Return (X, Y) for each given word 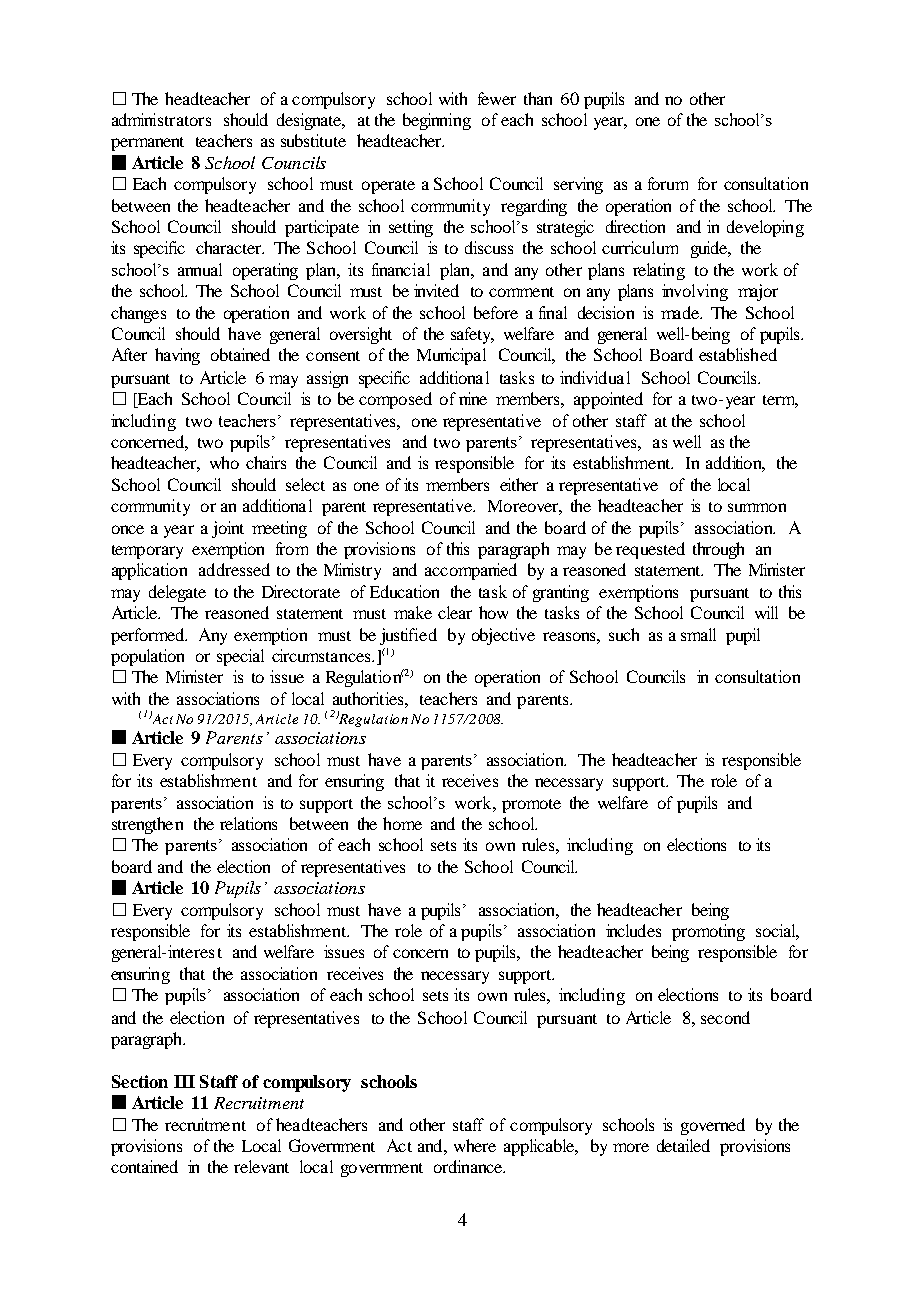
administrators (161, 119)
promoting (708, 932)
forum (668, 183)
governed (713, 1126)
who (224, 462)
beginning (437, 121)
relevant (261, 1166)
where (475, 1145)
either (519, 484)
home (402, 823)
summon (757, 507)
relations (248, 823)
